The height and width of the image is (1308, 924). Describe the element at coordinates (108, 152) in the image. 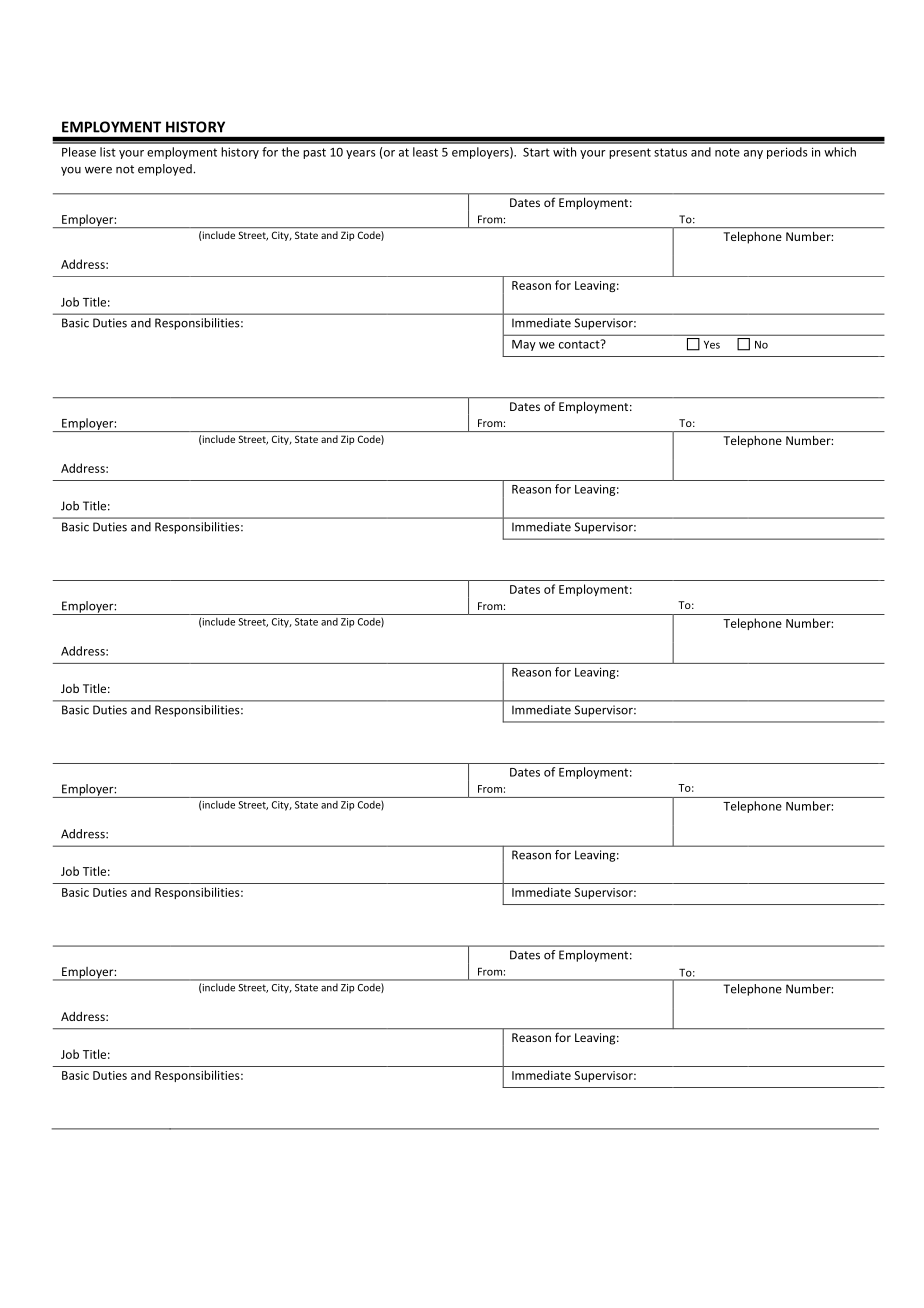

I see `list` at that location.
